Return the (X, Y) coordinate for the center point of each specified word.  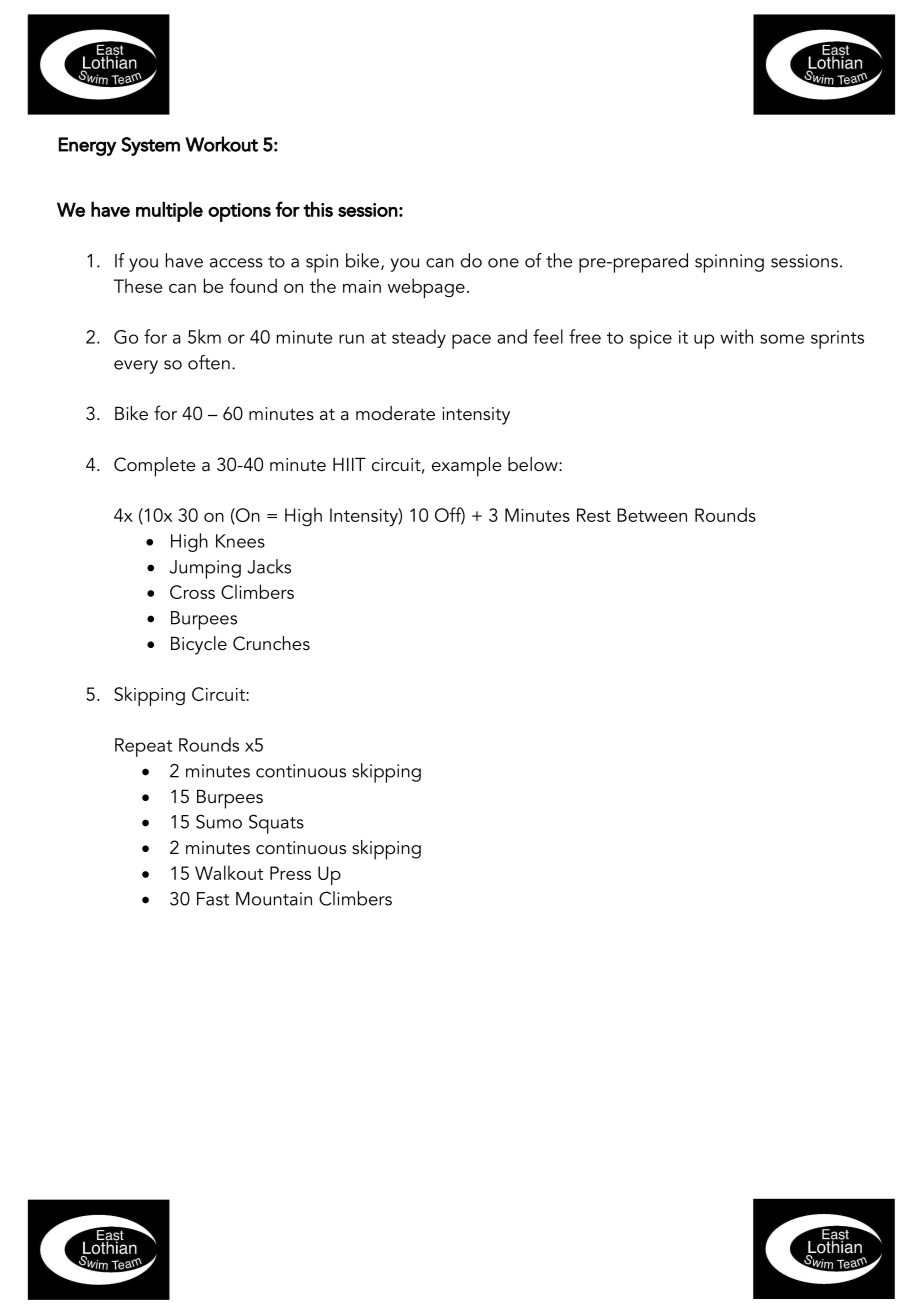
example (467, 467)
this (318, 209)
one (503, 263)
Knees (240, 541)
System (150, 146)
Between (652, 515)
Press (290, 873)
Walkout (229, 872)
